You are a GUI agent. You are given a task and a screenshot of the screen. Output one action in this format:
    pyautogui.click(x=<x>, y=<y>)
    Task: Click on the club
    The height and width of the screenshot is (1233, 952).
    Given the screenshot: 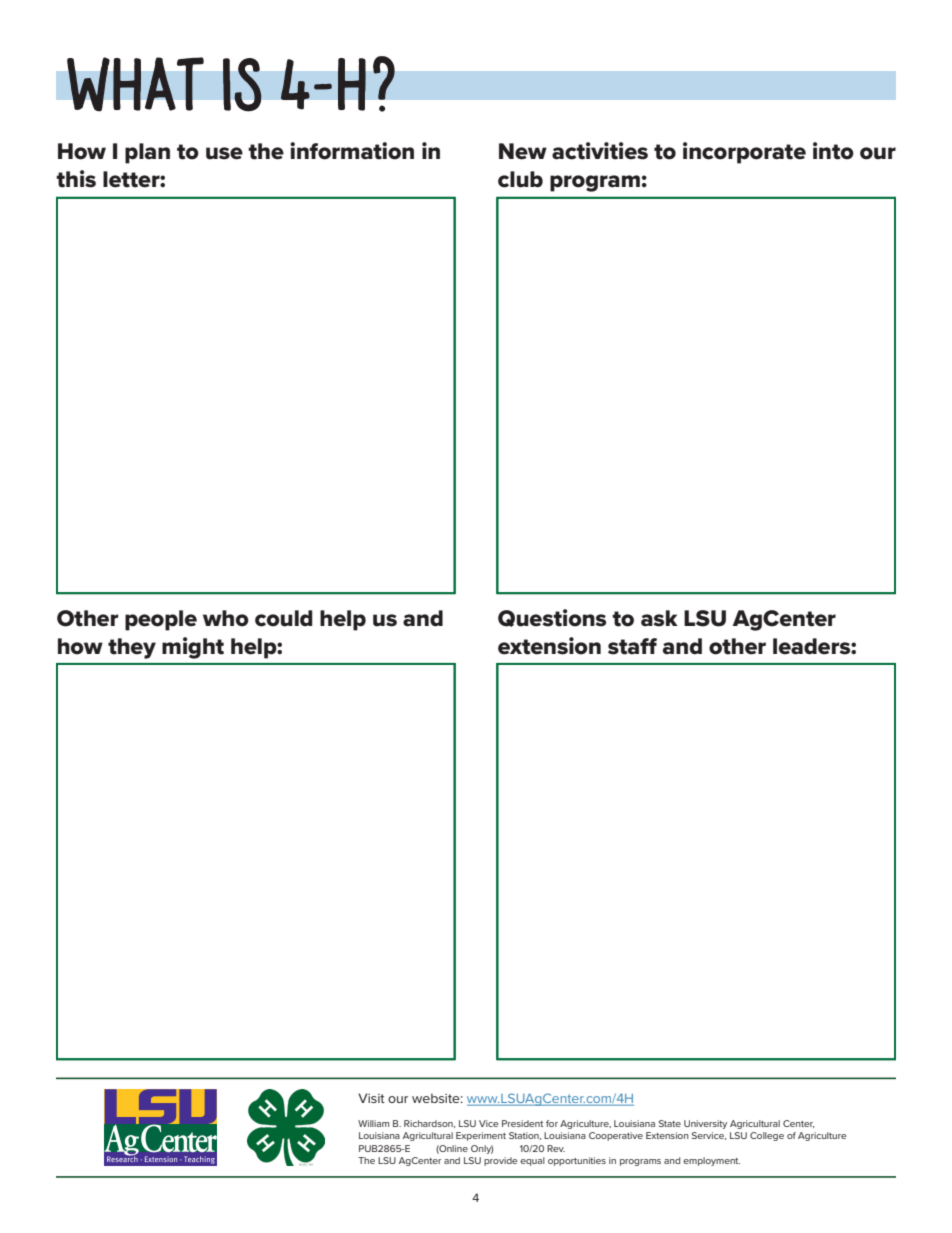 What is the action you would take?
    pyautogui.click(x=520, y=179)
